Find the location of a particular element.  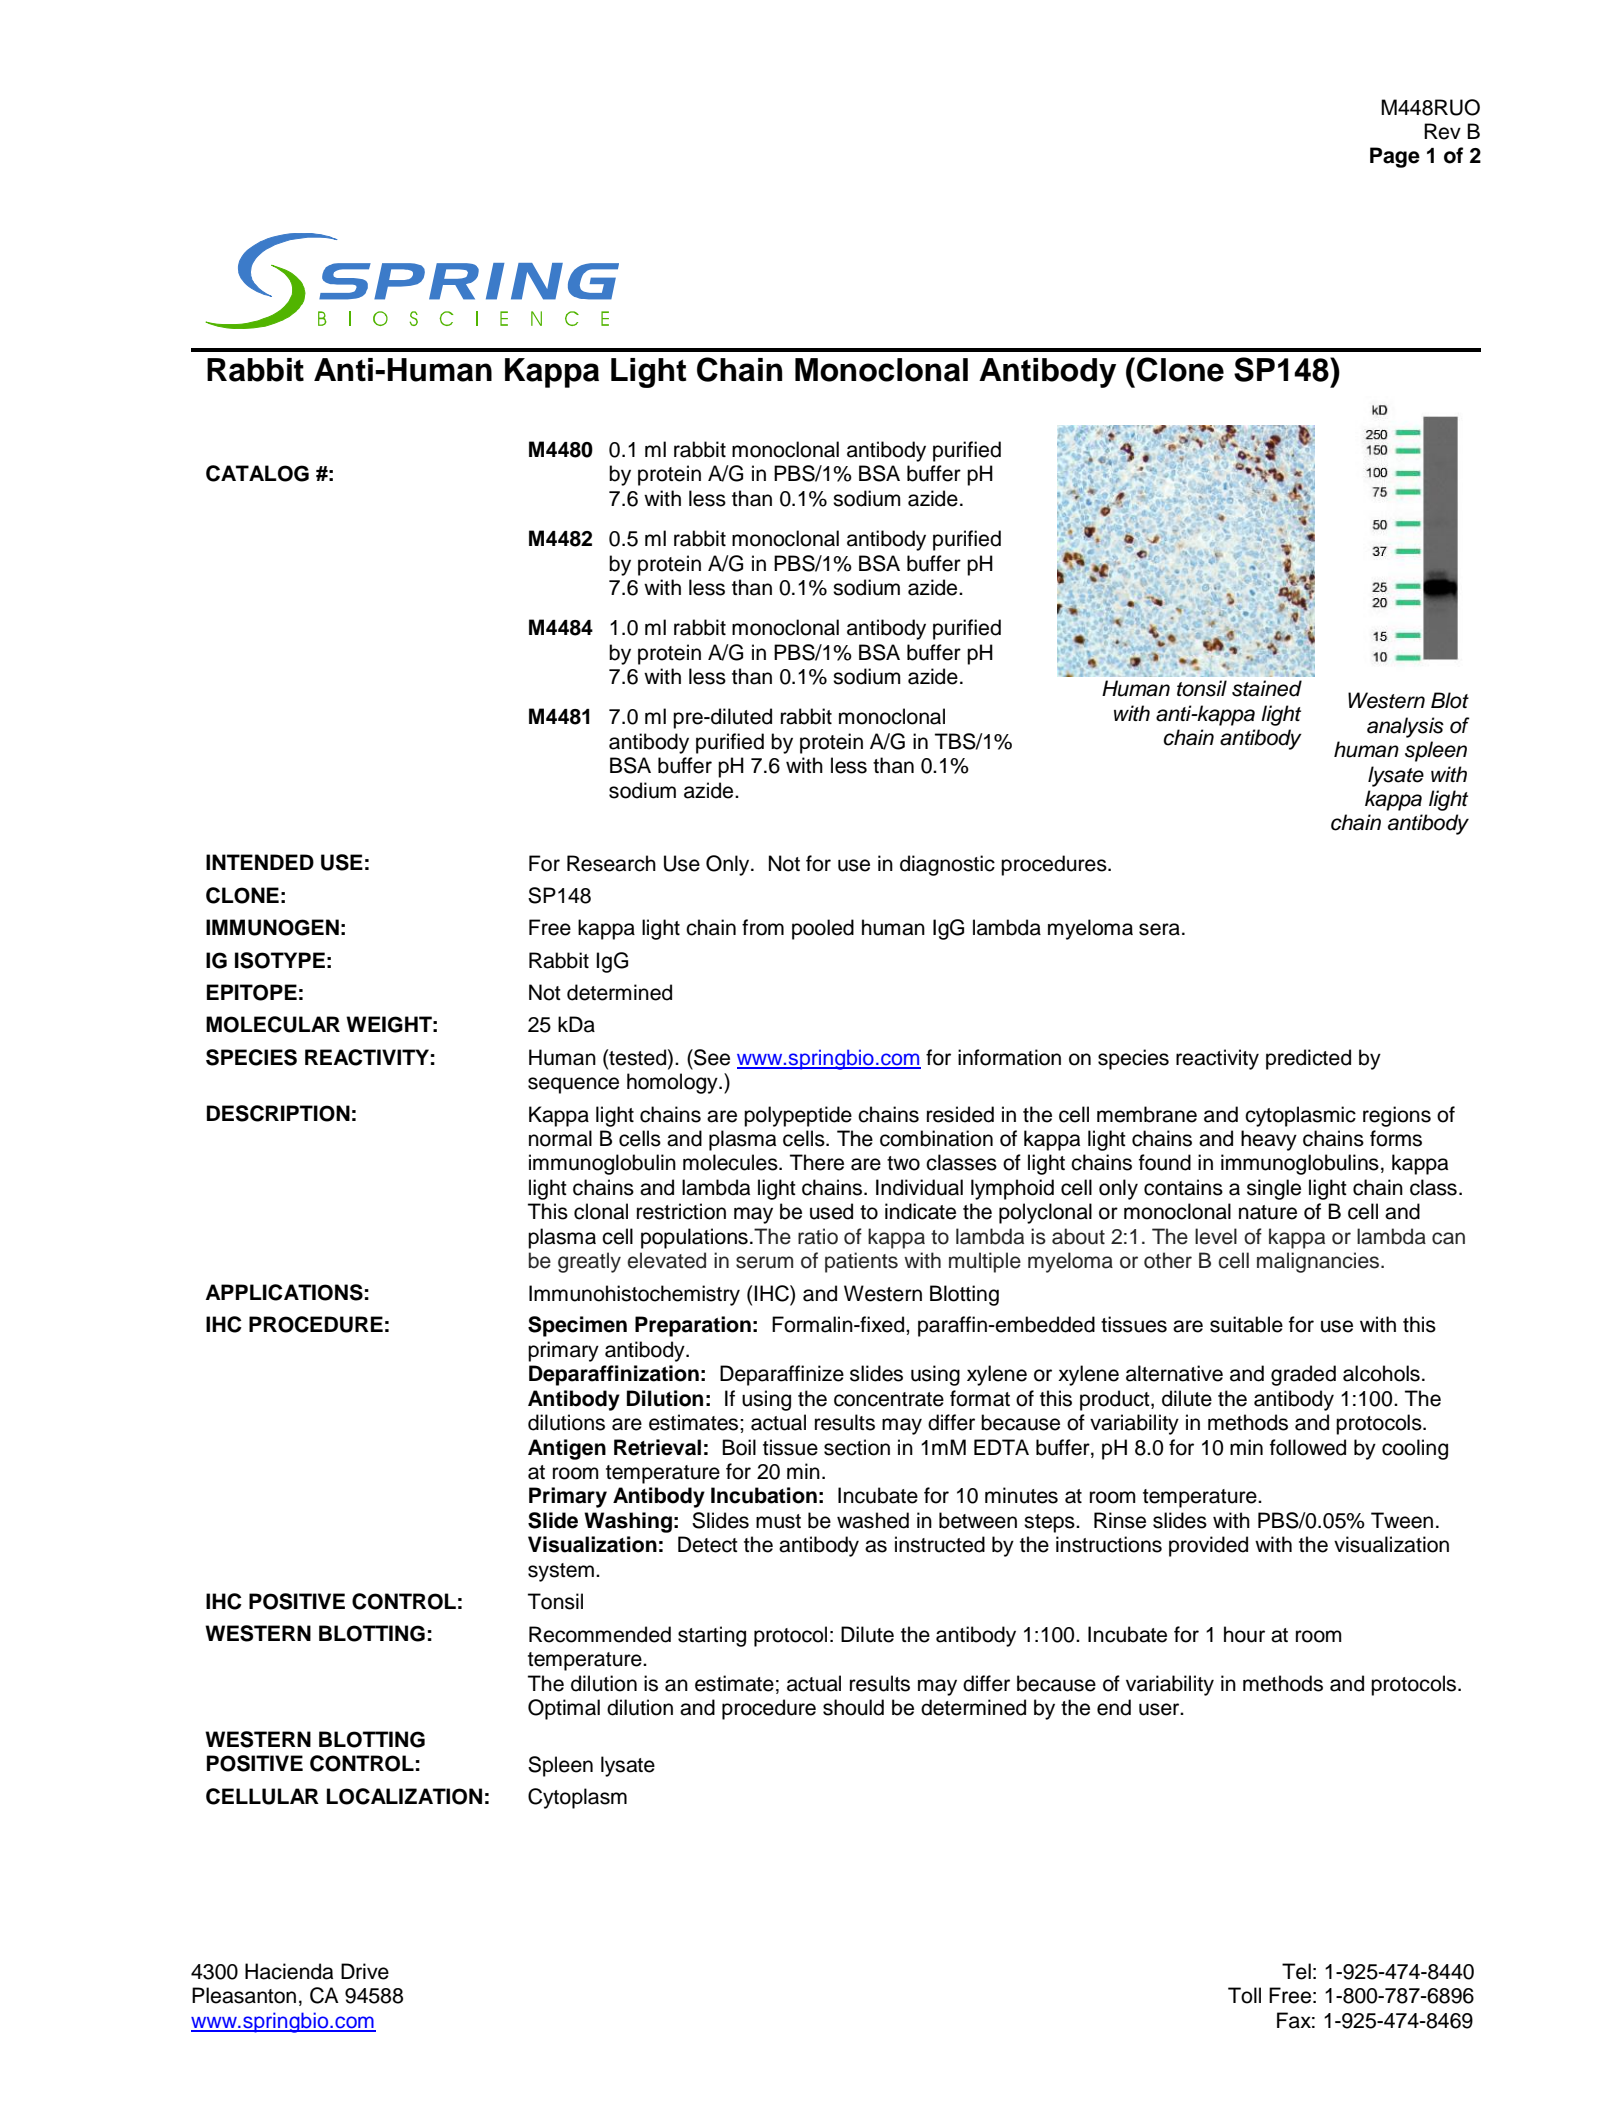

graded is located at coordinates (1303, 1375).
